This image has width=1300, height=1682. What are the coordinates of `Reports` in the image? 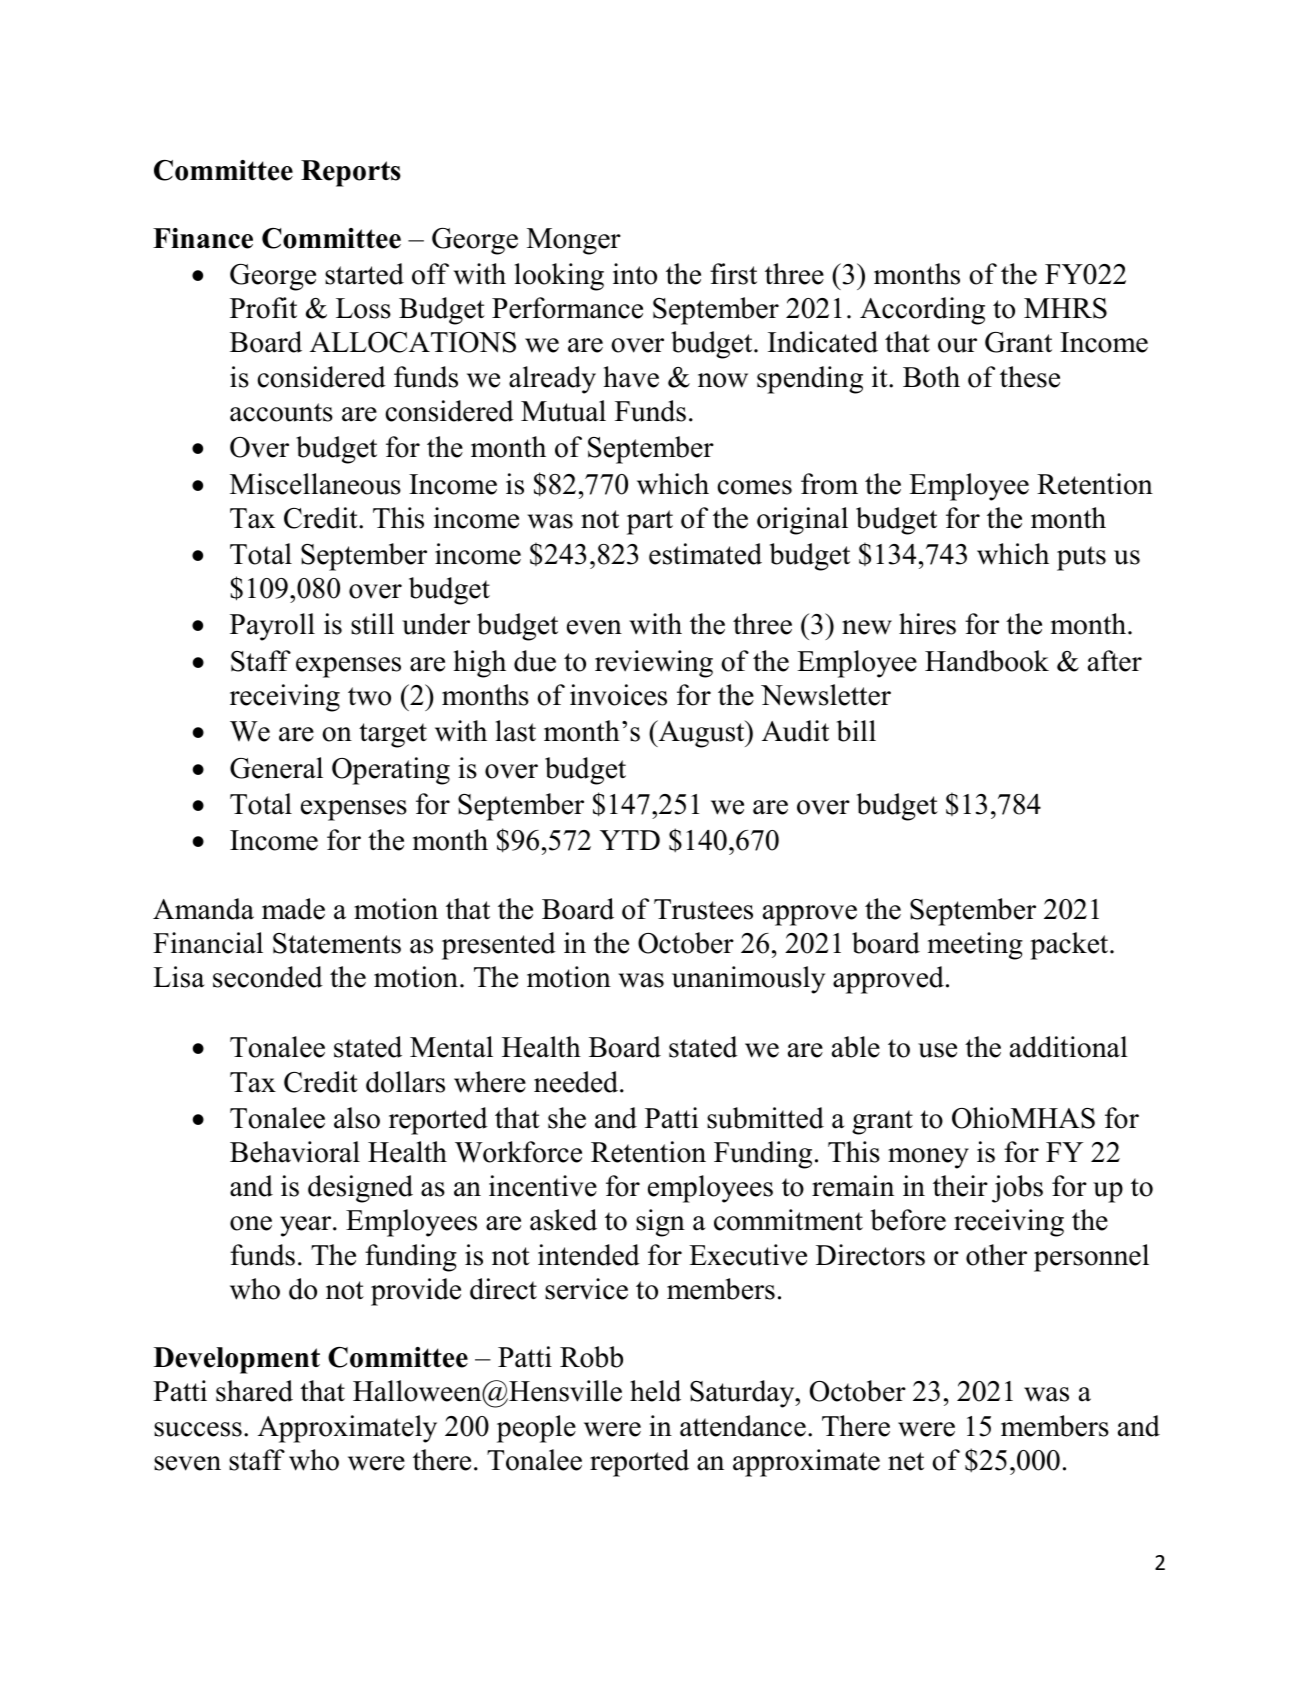 It's located at (351, 173).
